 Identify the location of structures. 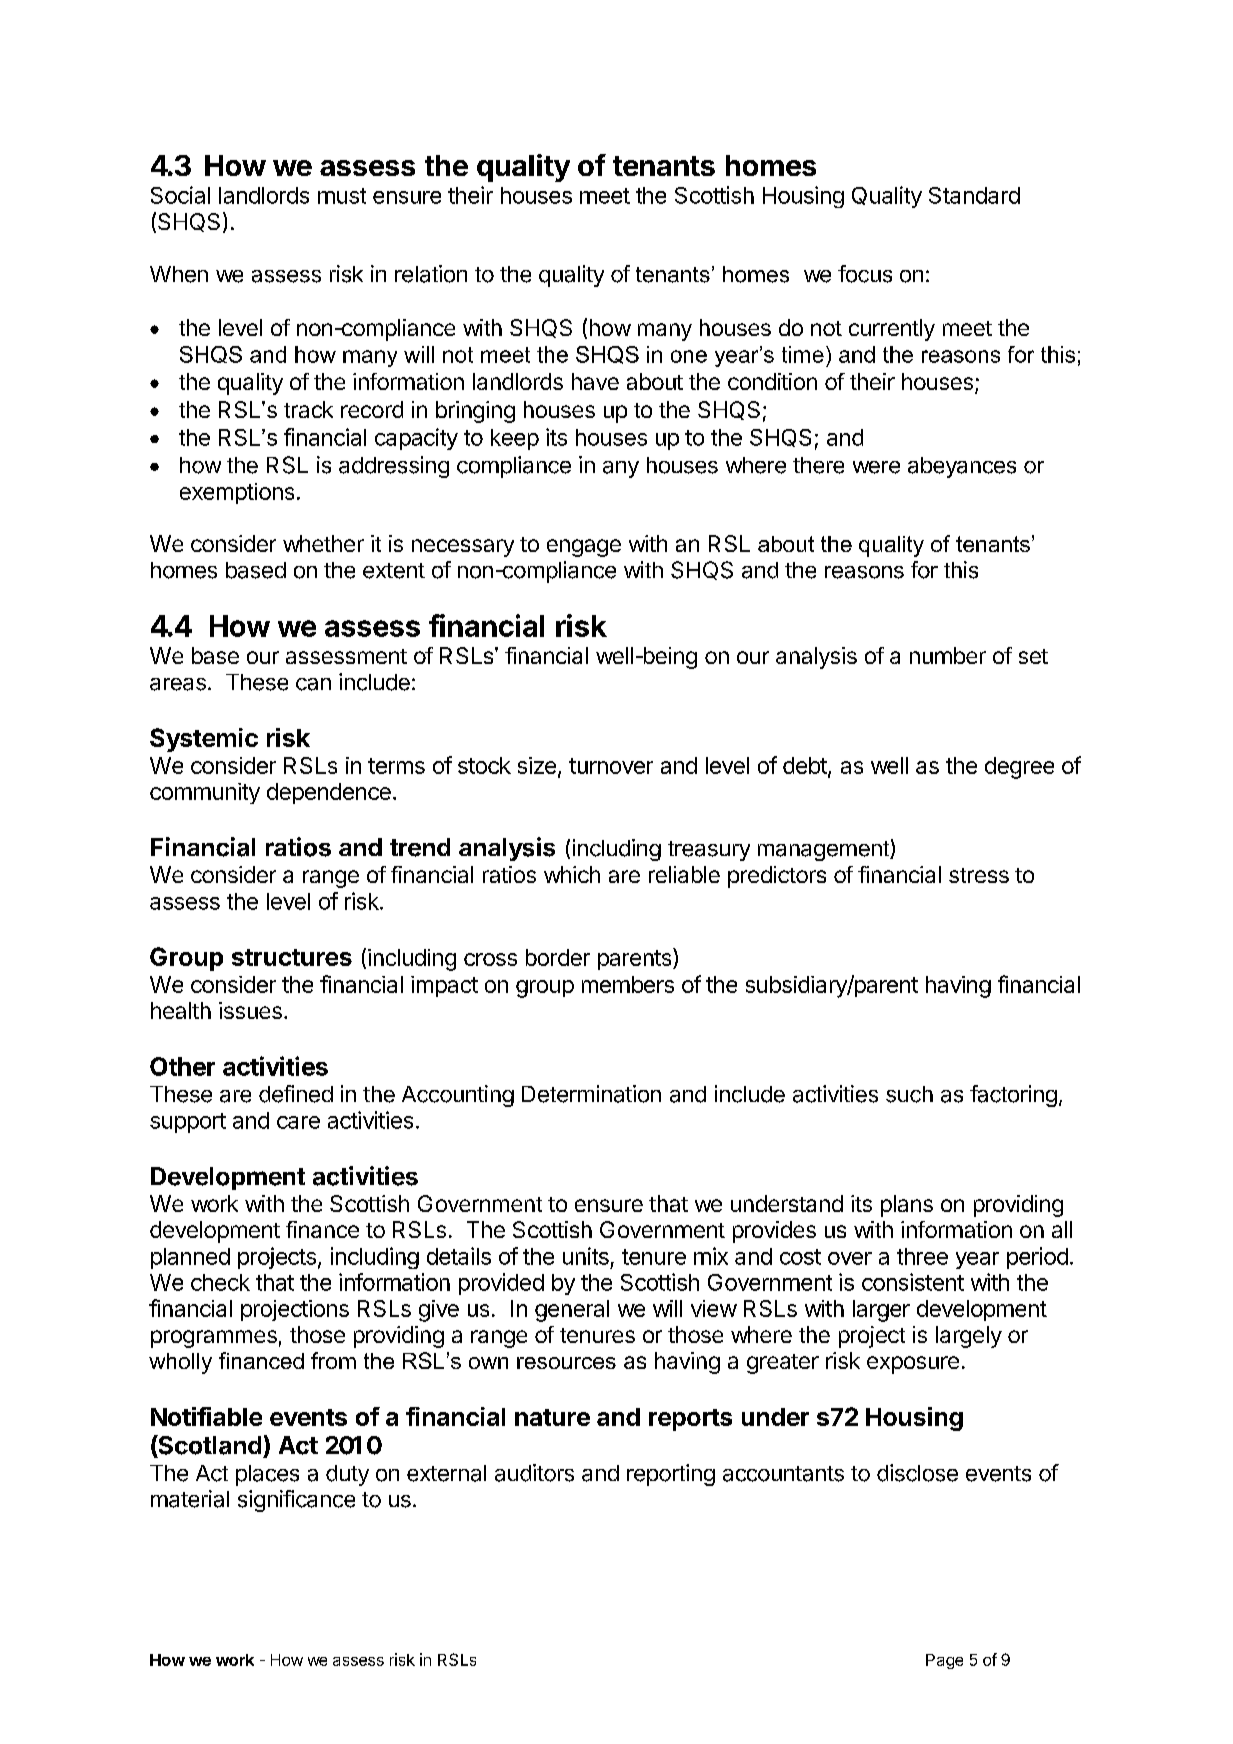
(292, 957).
